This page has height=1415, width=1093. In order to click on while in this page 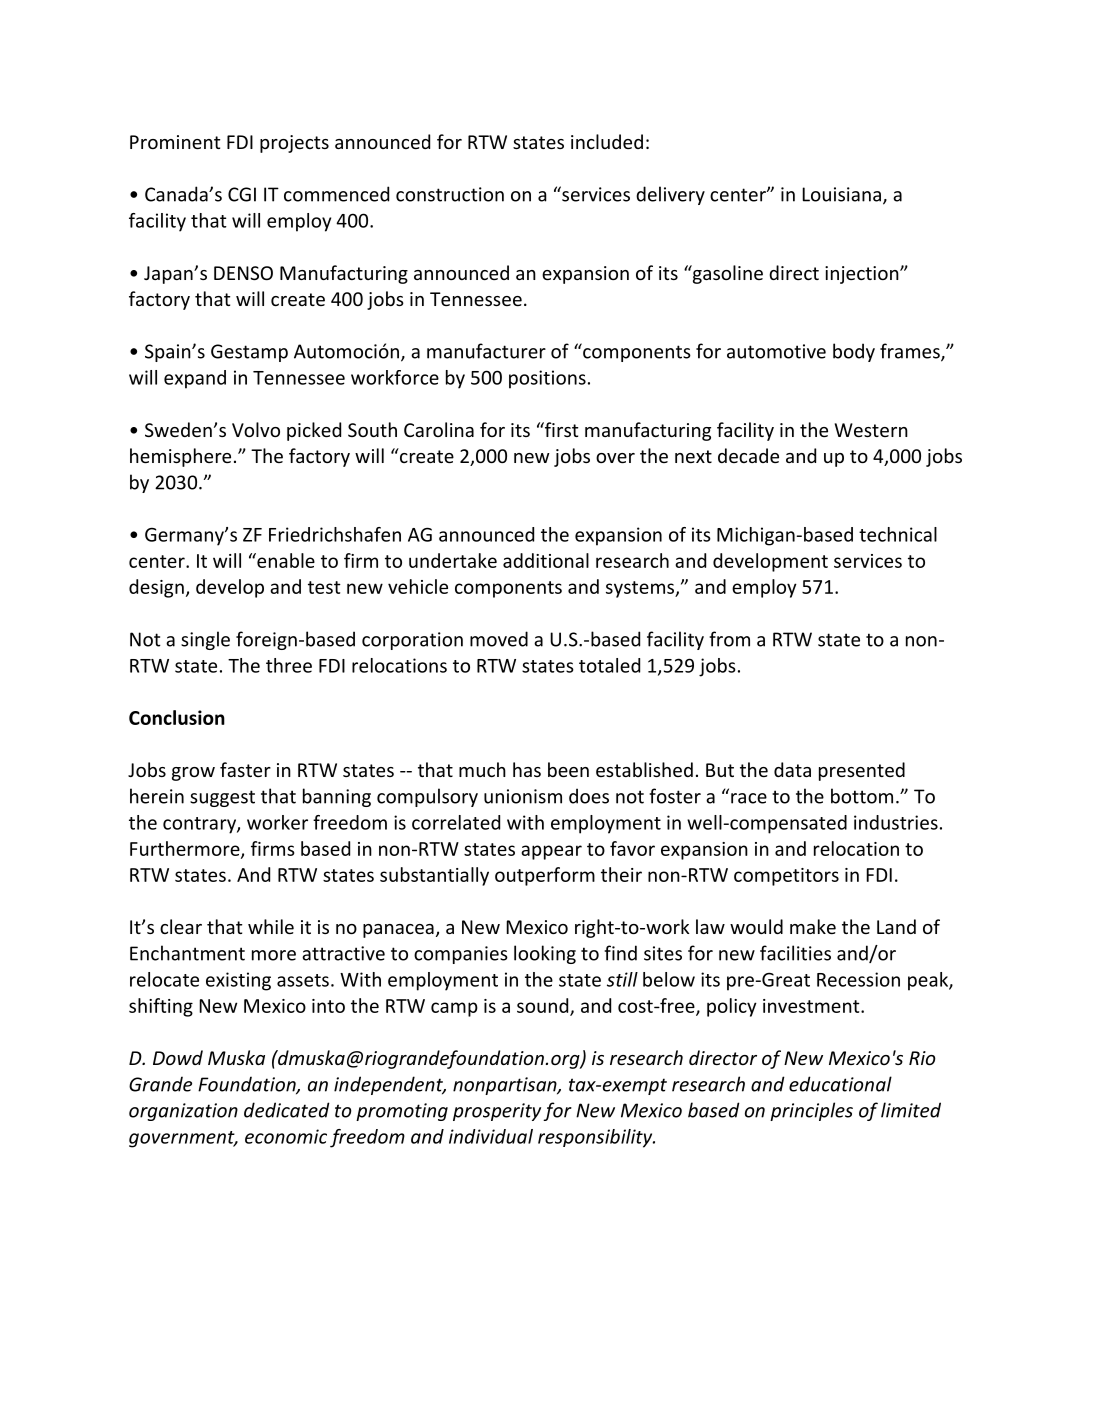, I will do `click(271, 926)`.
